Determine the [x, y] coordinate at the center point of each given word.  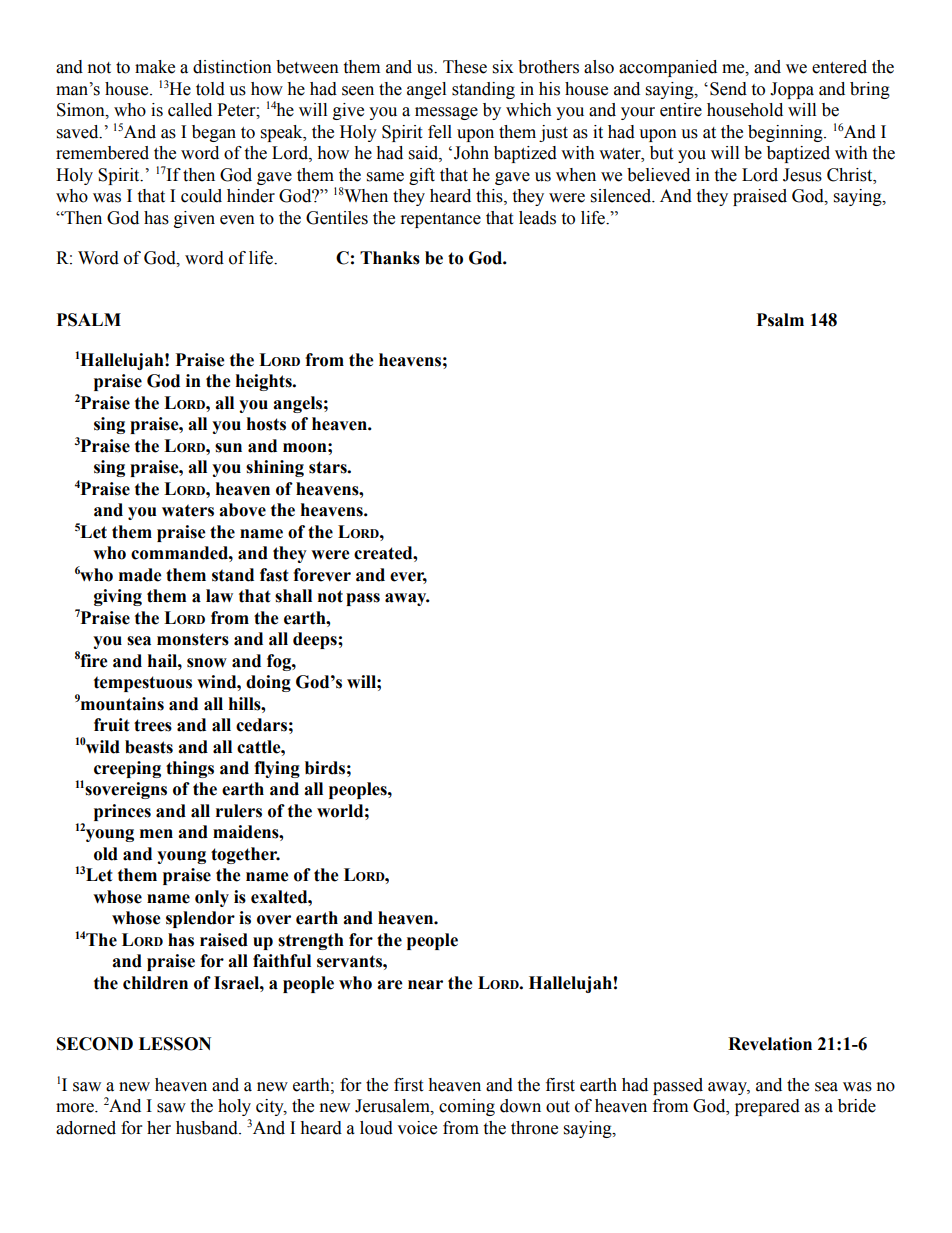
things [190, 769]
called [190, 110]
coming [467, 1107]
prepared [767, 1107]
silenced [622, 196]
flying [277, 769]
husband [208, 1128]
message [446, 113]
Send [728, 89]
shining [275, 468]
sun [228, 448]
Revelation [770, 1044]
